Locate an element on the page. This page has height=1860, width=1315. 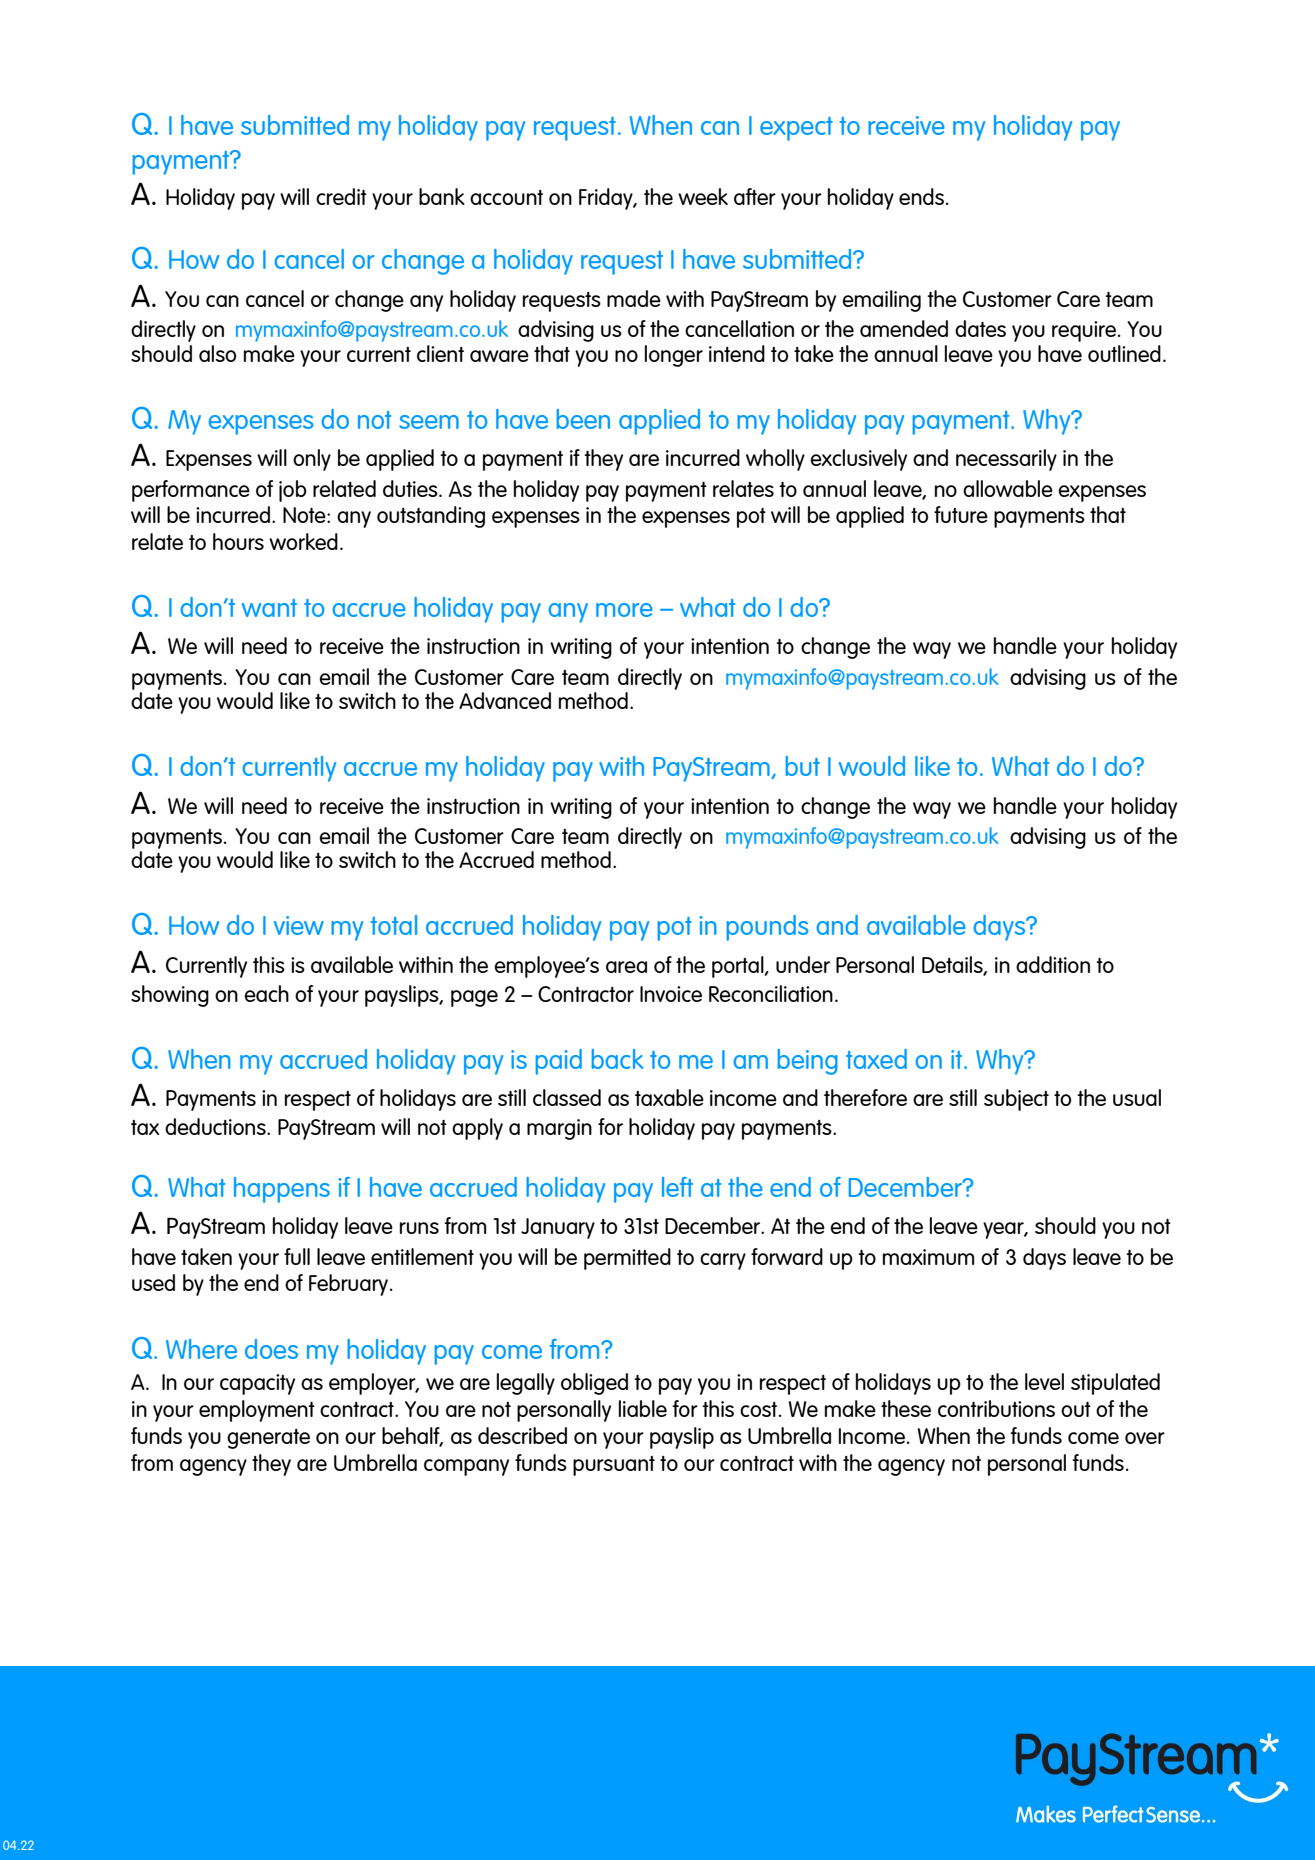
been is located at coordinates (583, 419).
